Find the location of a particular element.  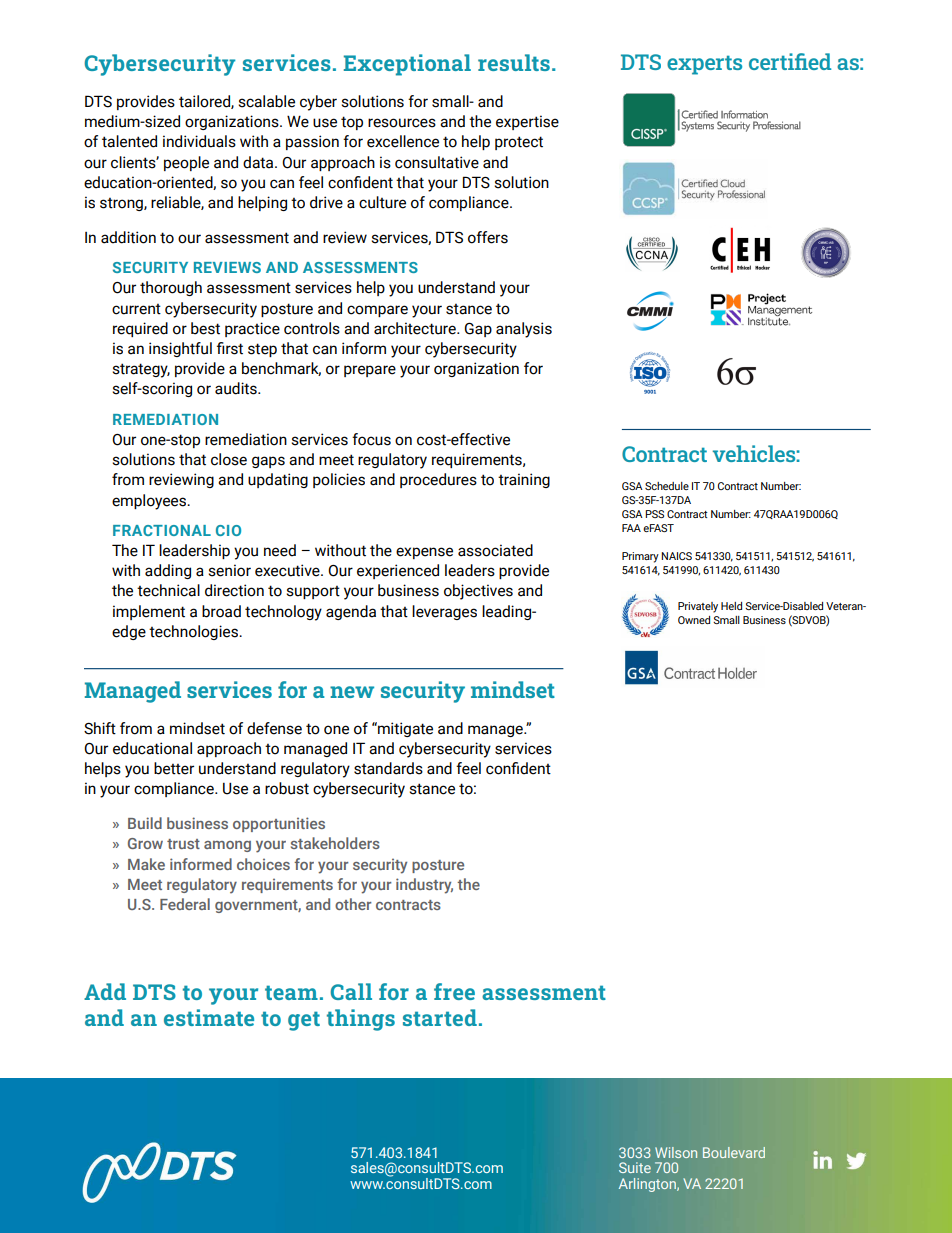

industry is located at coordinates (424, 886).
